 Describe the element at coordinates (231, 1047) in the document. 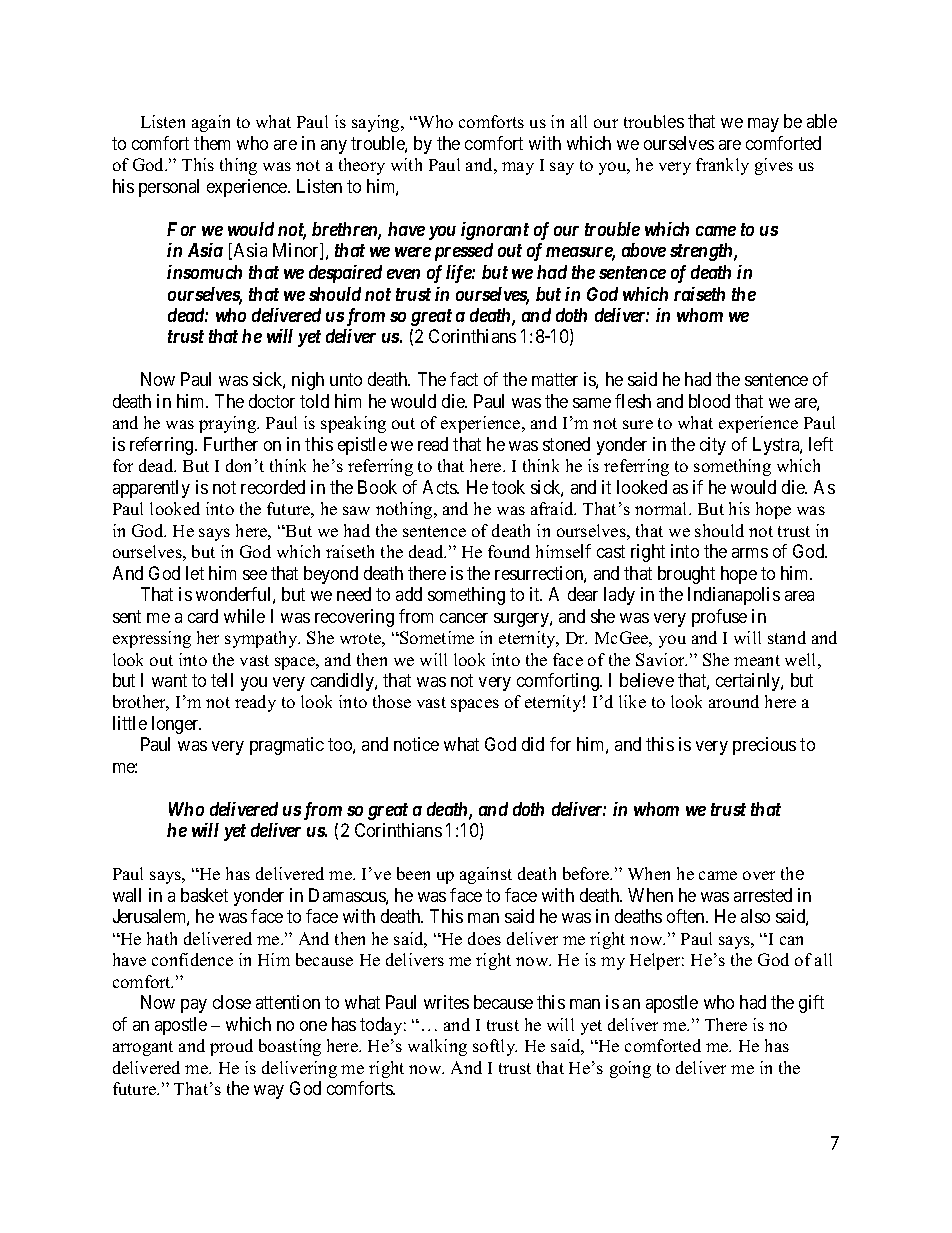

I see `proud` at that location.
